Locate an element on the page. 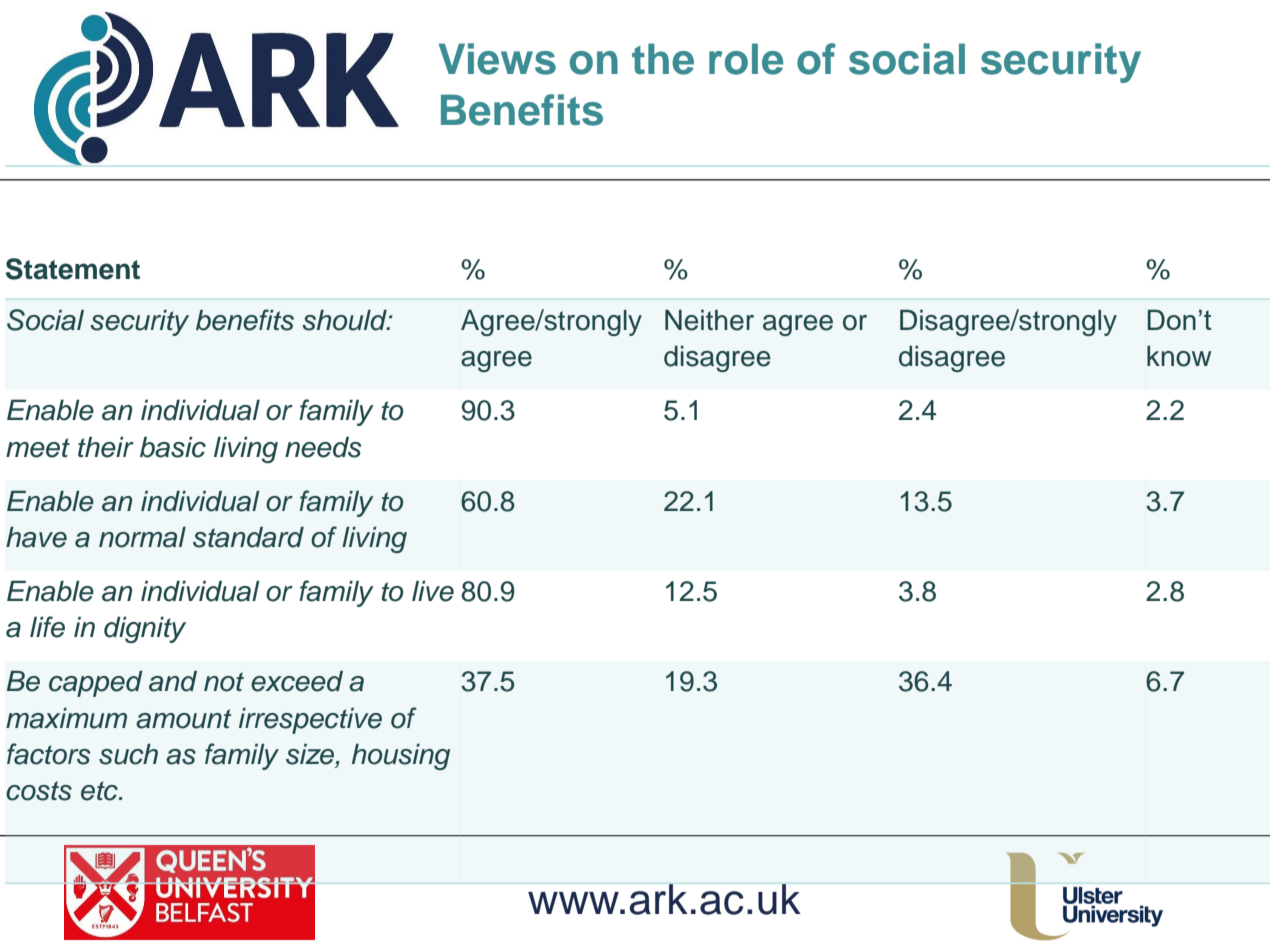 Image resolution: width=1270 pixels, height=952 pixels. Statement is located at coordinates (73, 269).
